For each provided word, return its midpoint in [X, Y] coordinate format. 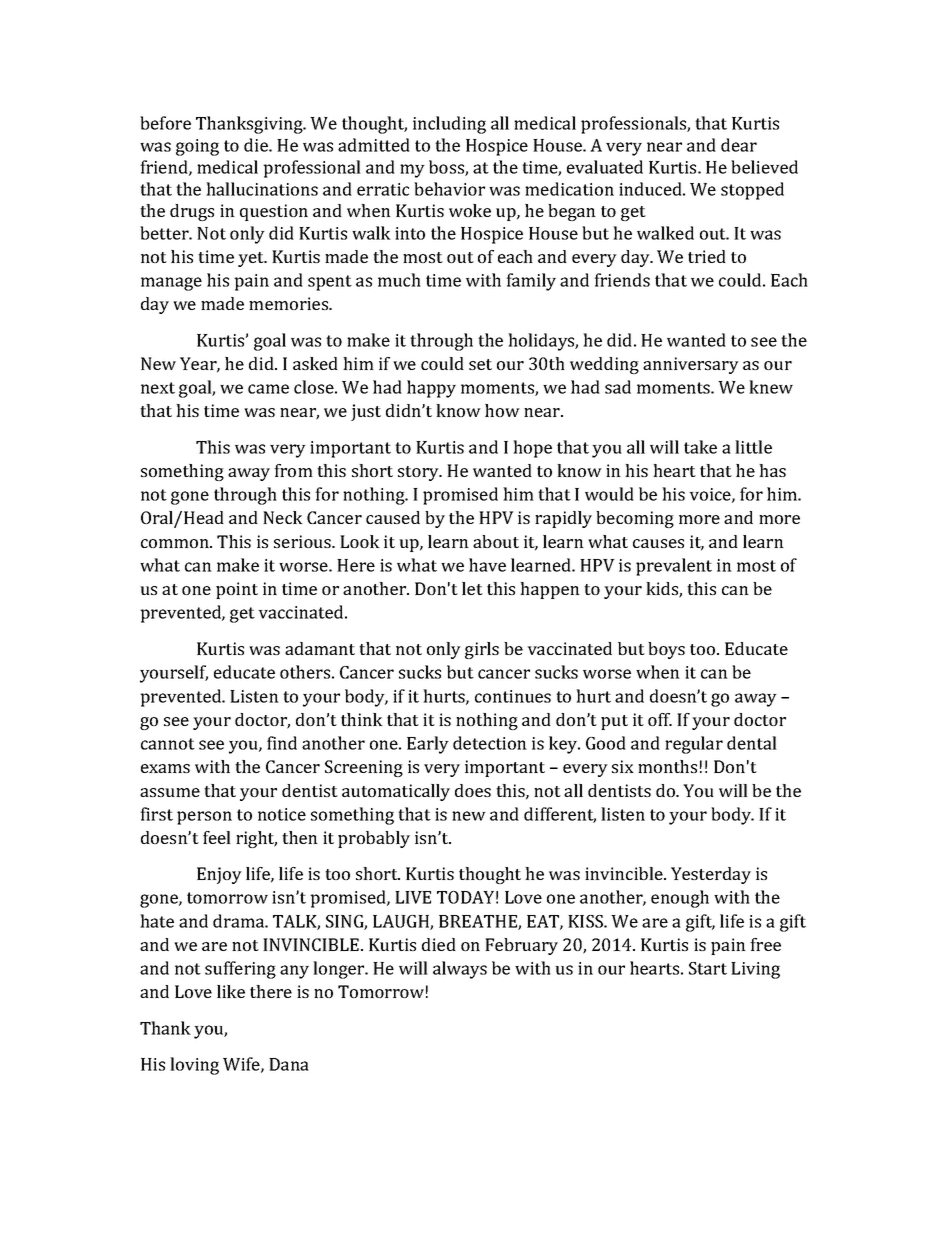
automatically [396, 792]
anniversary [691, 365]
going [197, 147]
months [667, 766]
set [480, 364]
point [237, 590]
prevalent [674, 567]
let [472, 588]
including [449, 125]
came [268, 389]
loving [194, 1066]
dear [739, 145]
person [204, 818]
